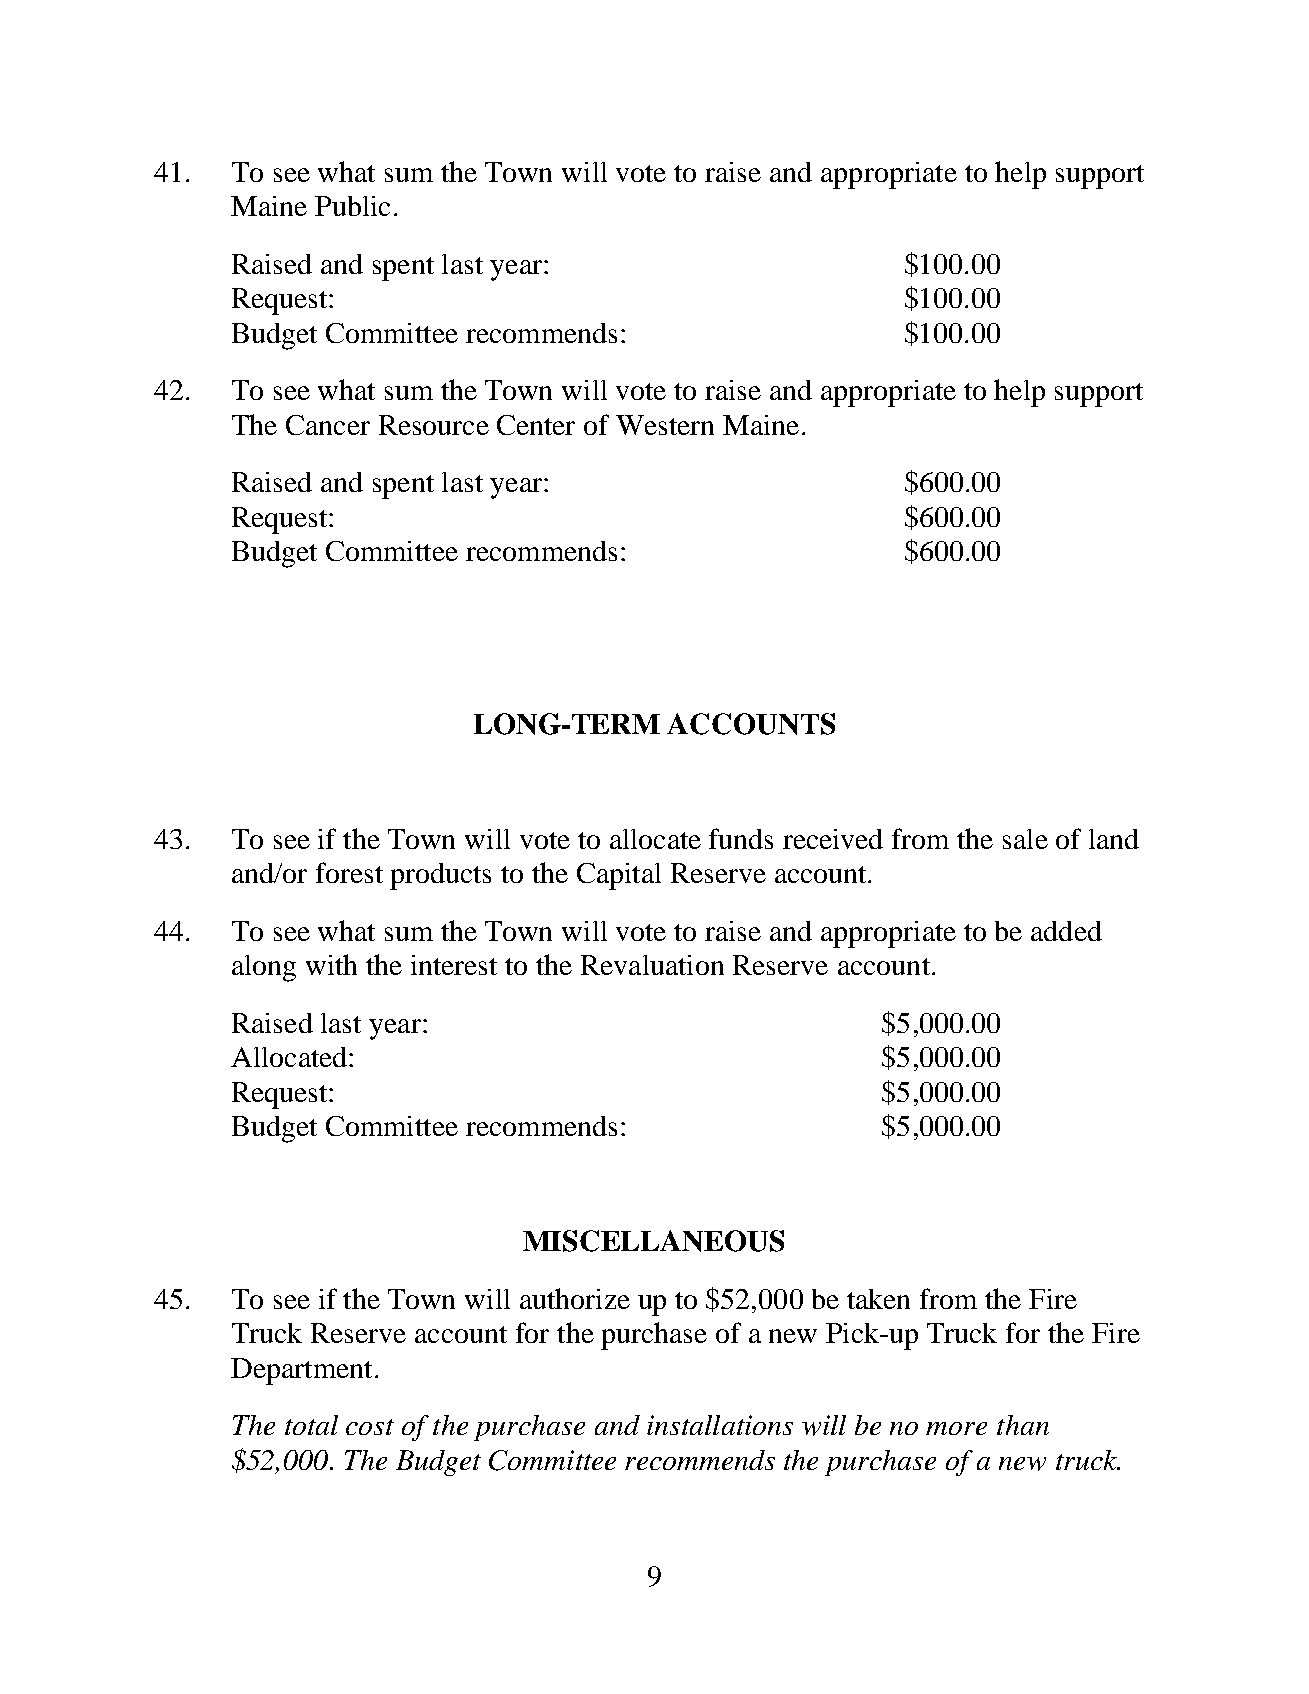 The width and height of the image is (1309, 1694). Describe the element at coordinates (536, 425) in the image. I see `Center` at that location.
